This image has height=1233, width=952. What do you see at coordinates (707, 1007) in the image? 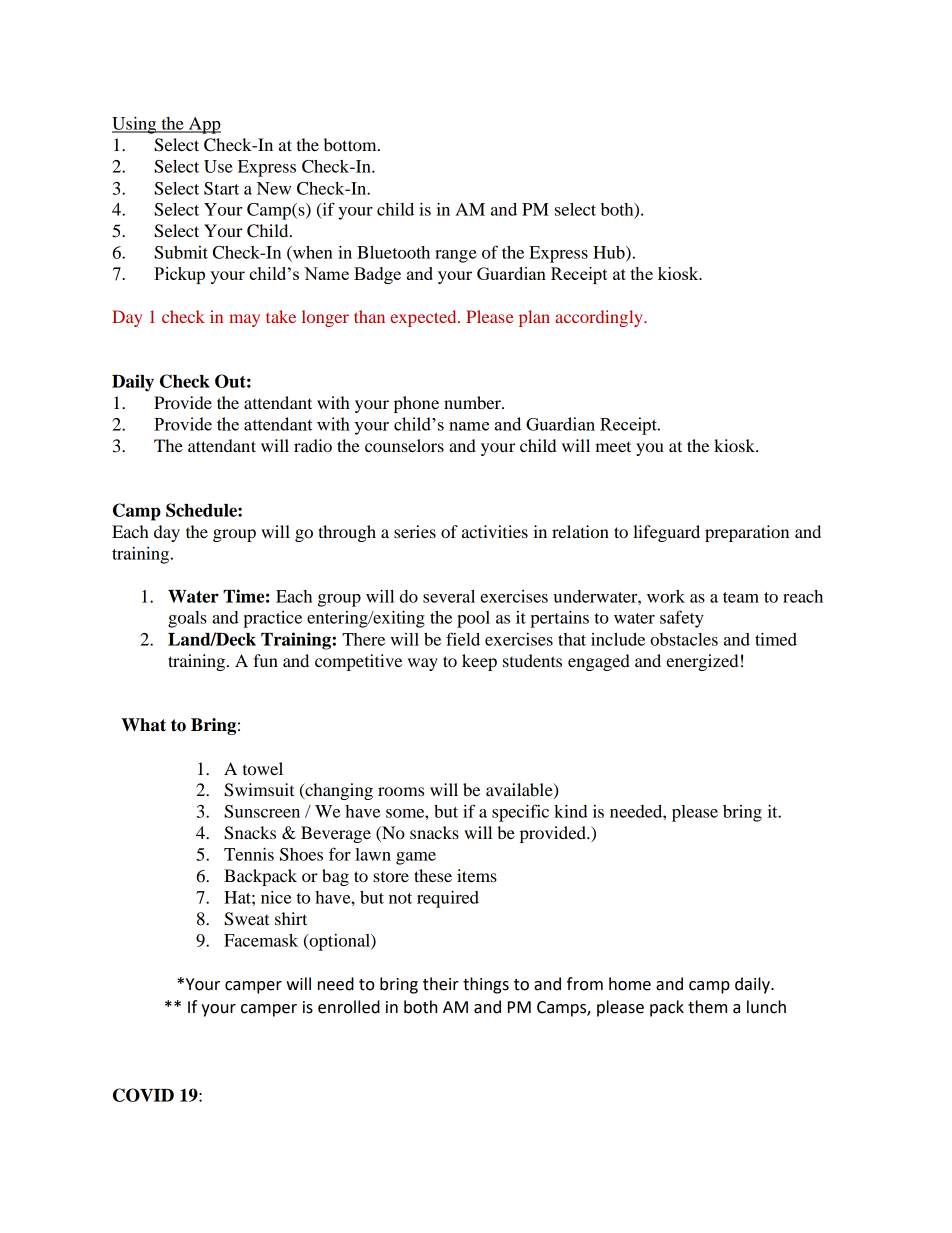
I see `them` at bounding box center [707, 1007].
